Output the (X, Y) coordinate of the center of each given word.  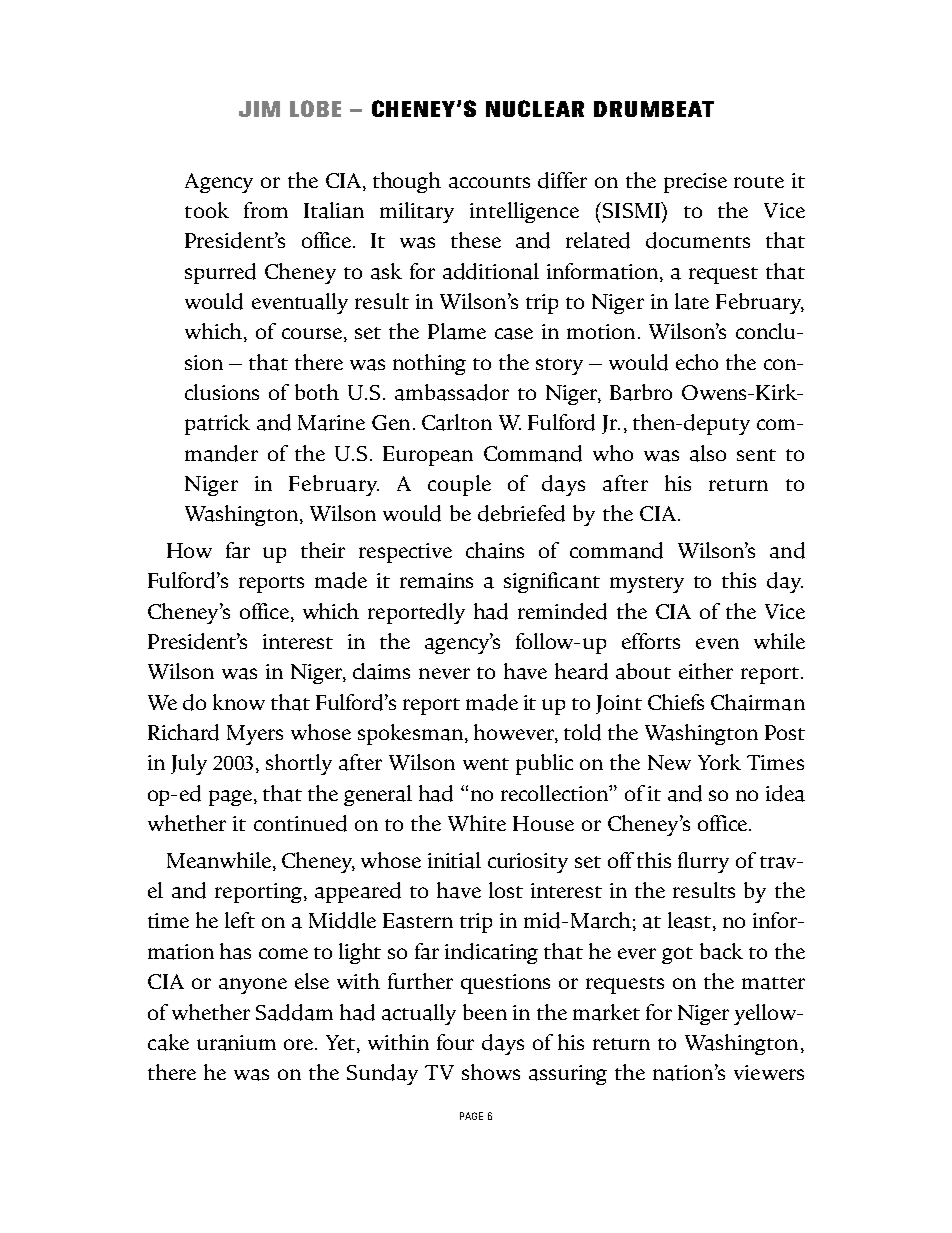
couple (459, 485)
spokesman (412, 734)
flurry (703, 862)
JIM (259, 109)
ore (300, 1044)
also (708, 453)
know (239, 702)
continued (300, 823)
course (312, 333)
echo (697, 362)
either (706, 671)
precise (695, 183)
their (323, 550)
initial (454, 860)
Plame (457, 331)
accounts (489, 182)
